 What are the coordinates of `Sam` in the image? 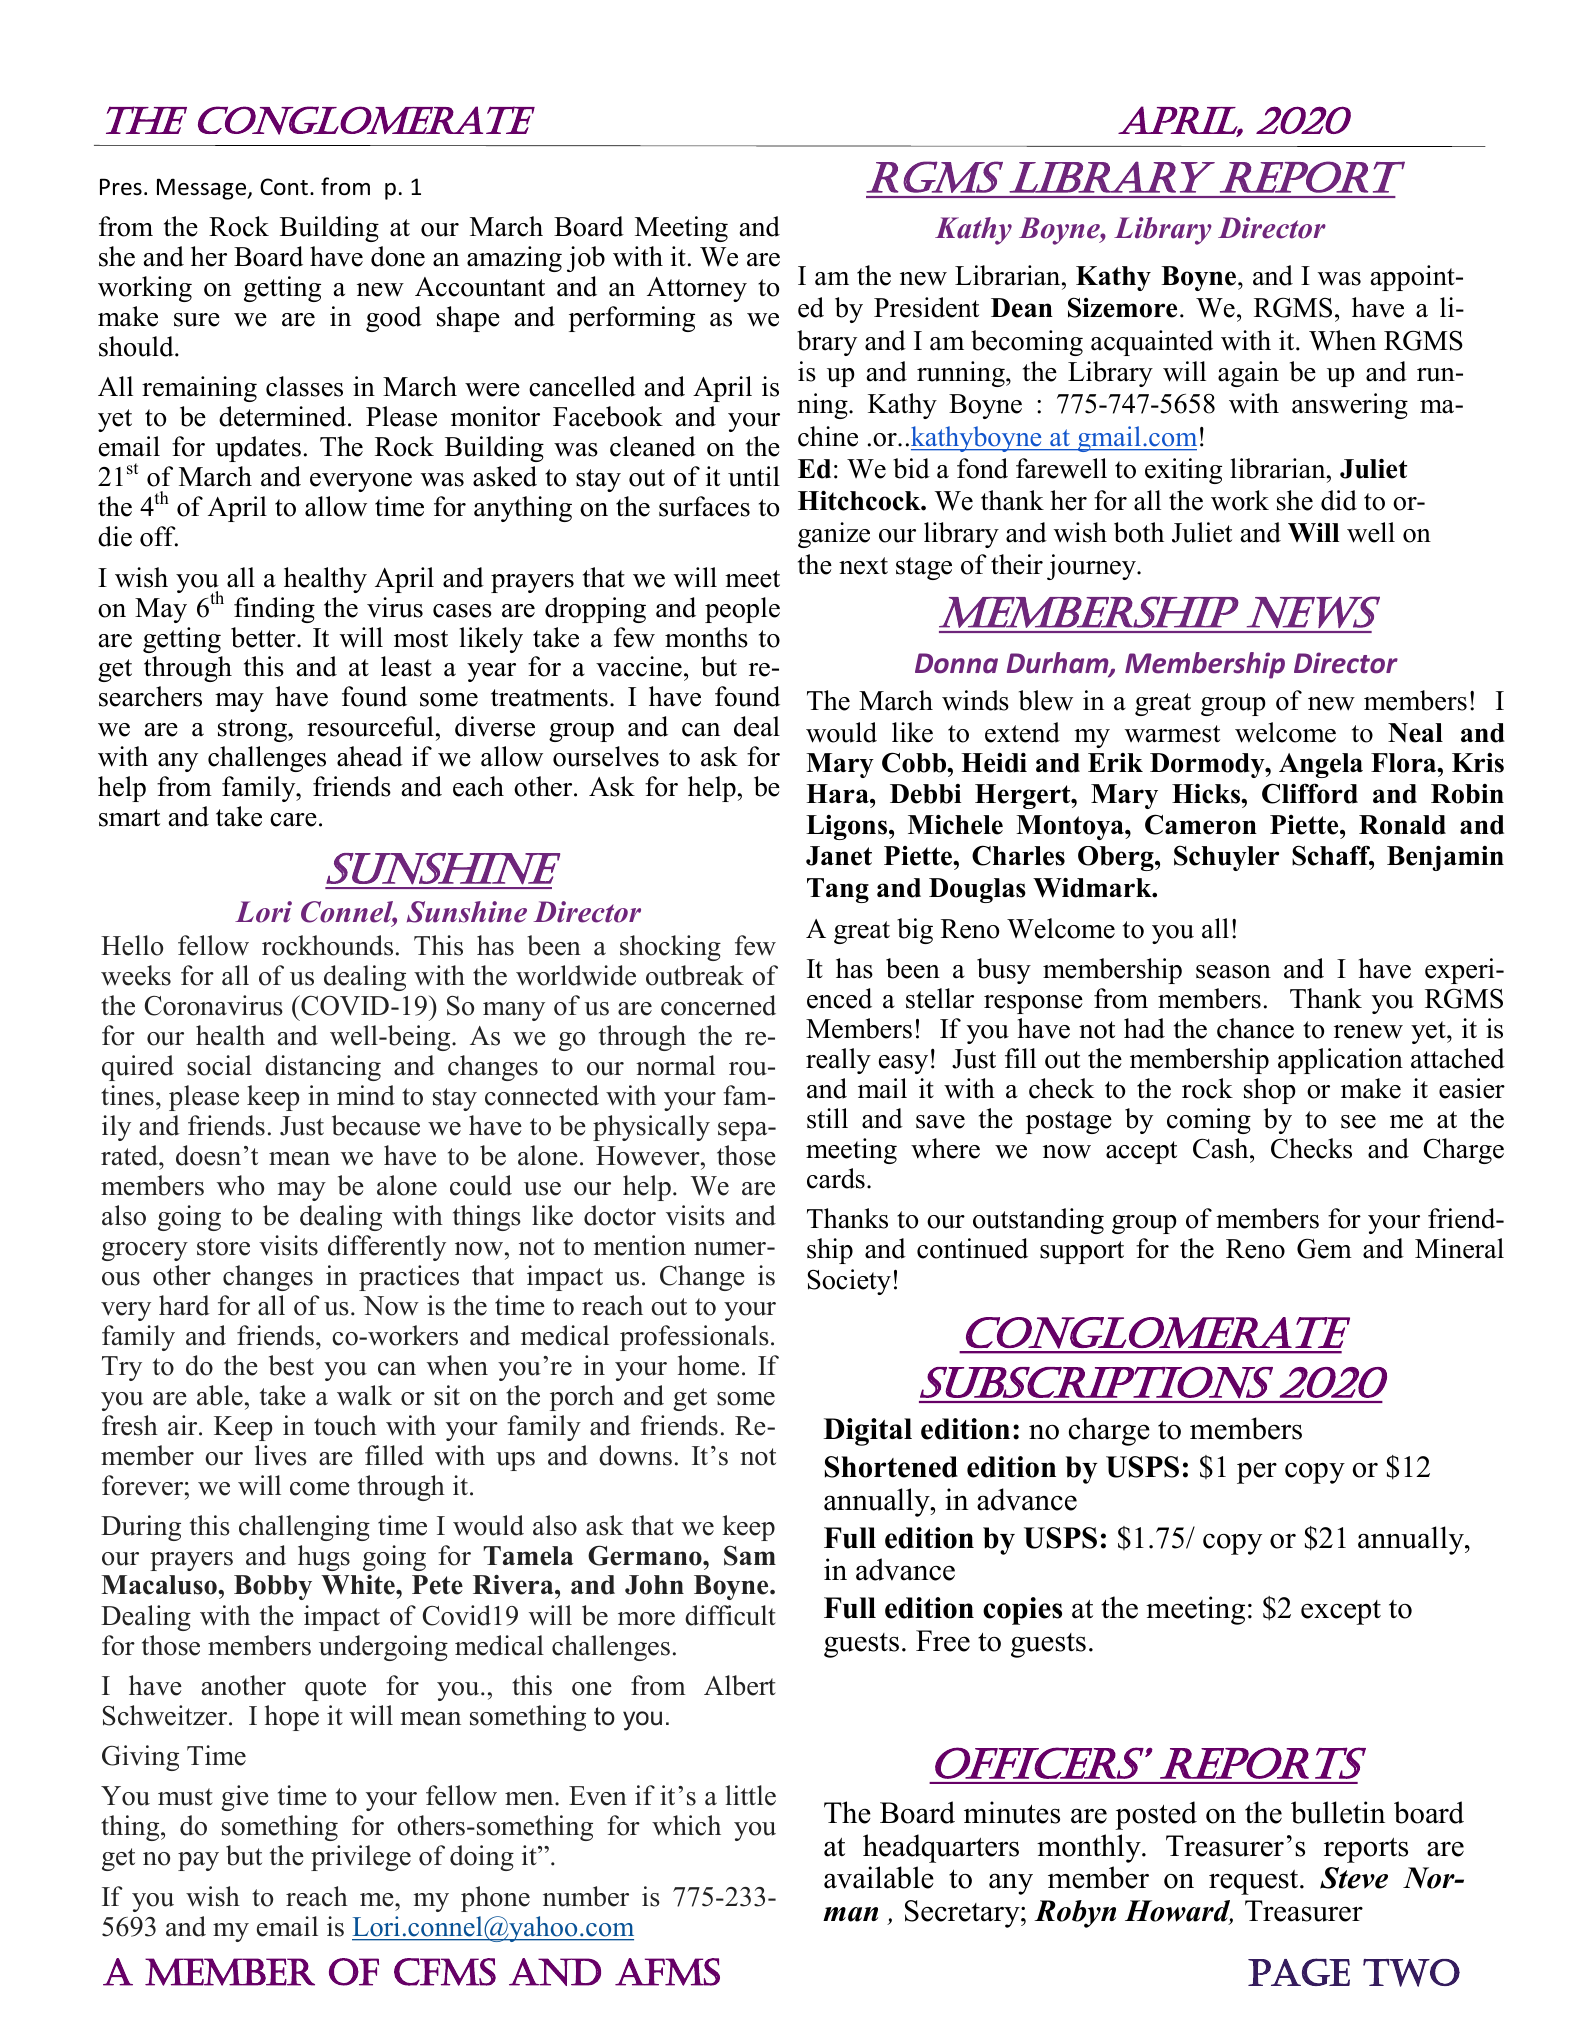 It's located at (750, 1556).
